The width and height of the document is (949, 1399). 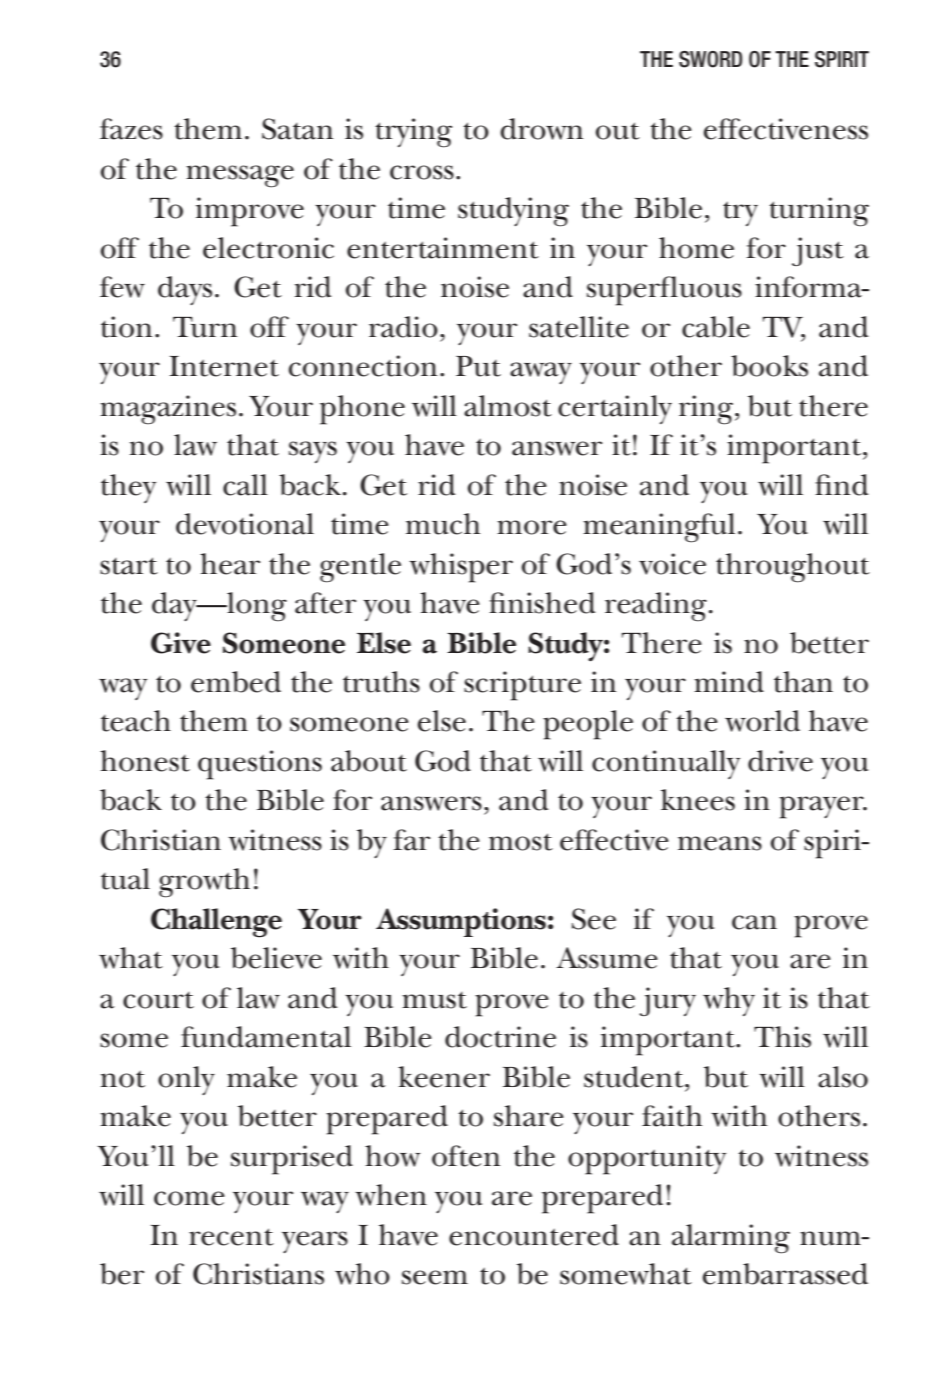 I want to click on find, so click(x=842, y=485).
